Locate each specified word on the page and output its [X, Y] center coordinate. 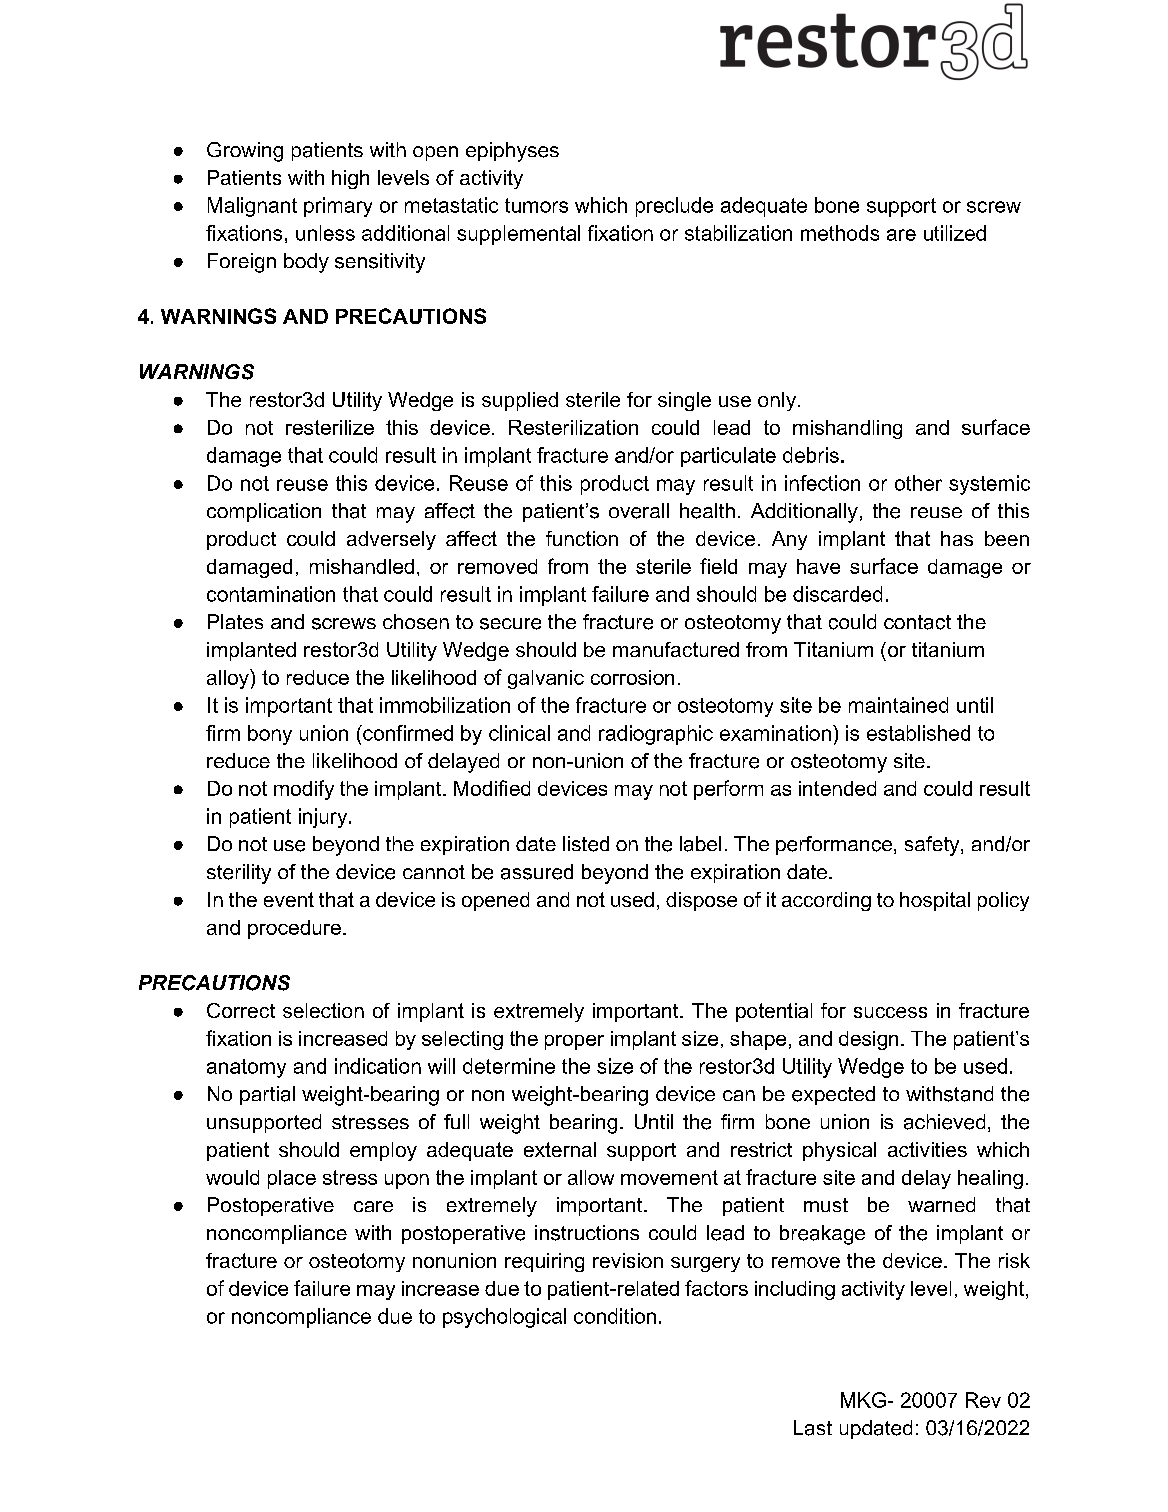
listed [586, 844]
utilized [955, 233]
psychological [504, 1318]
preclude [674, 207]
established [918, 733]
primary [338, 207]
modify [304, 790]
